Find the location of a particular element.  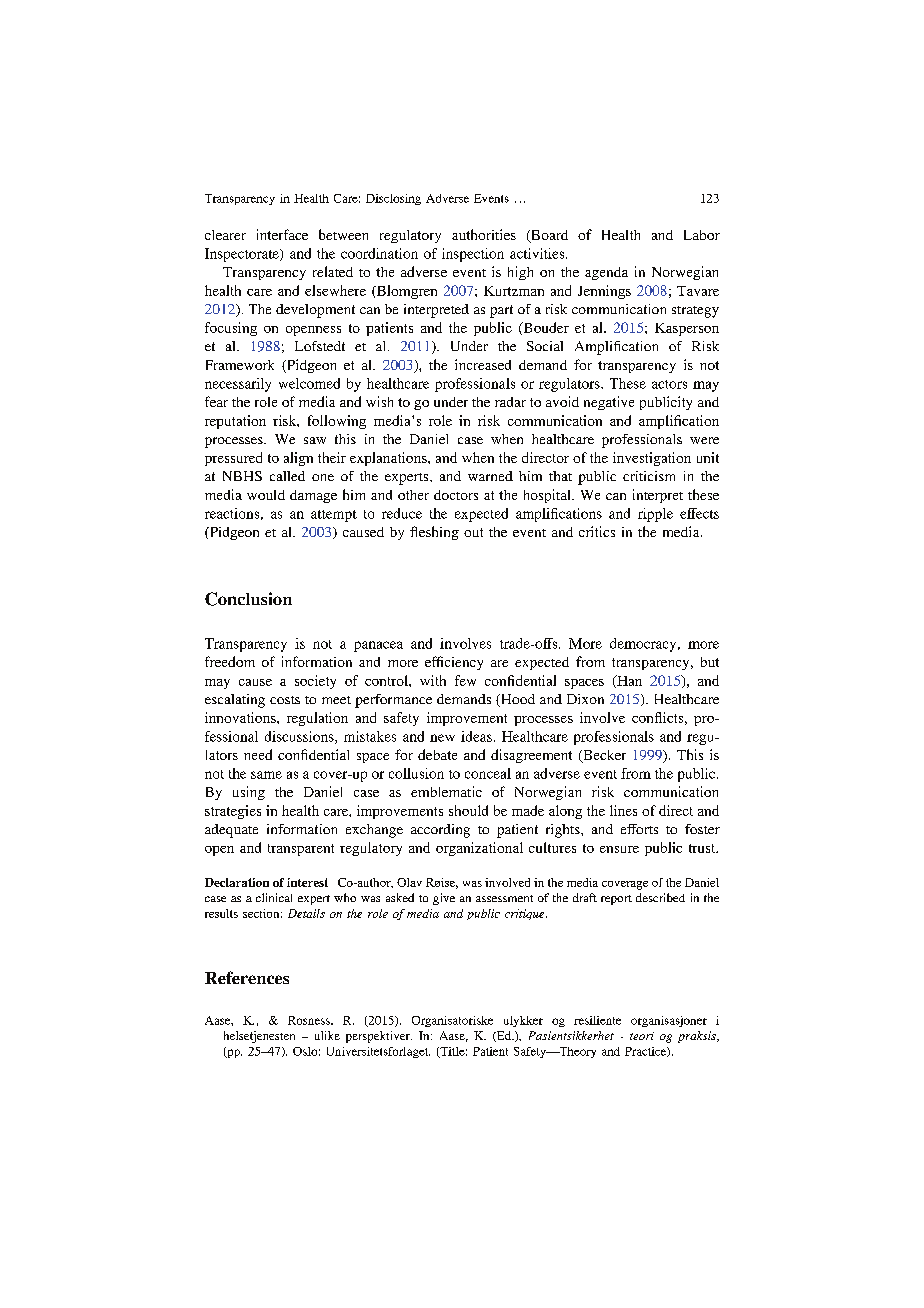

radar is located at coordinates (510, 402).
